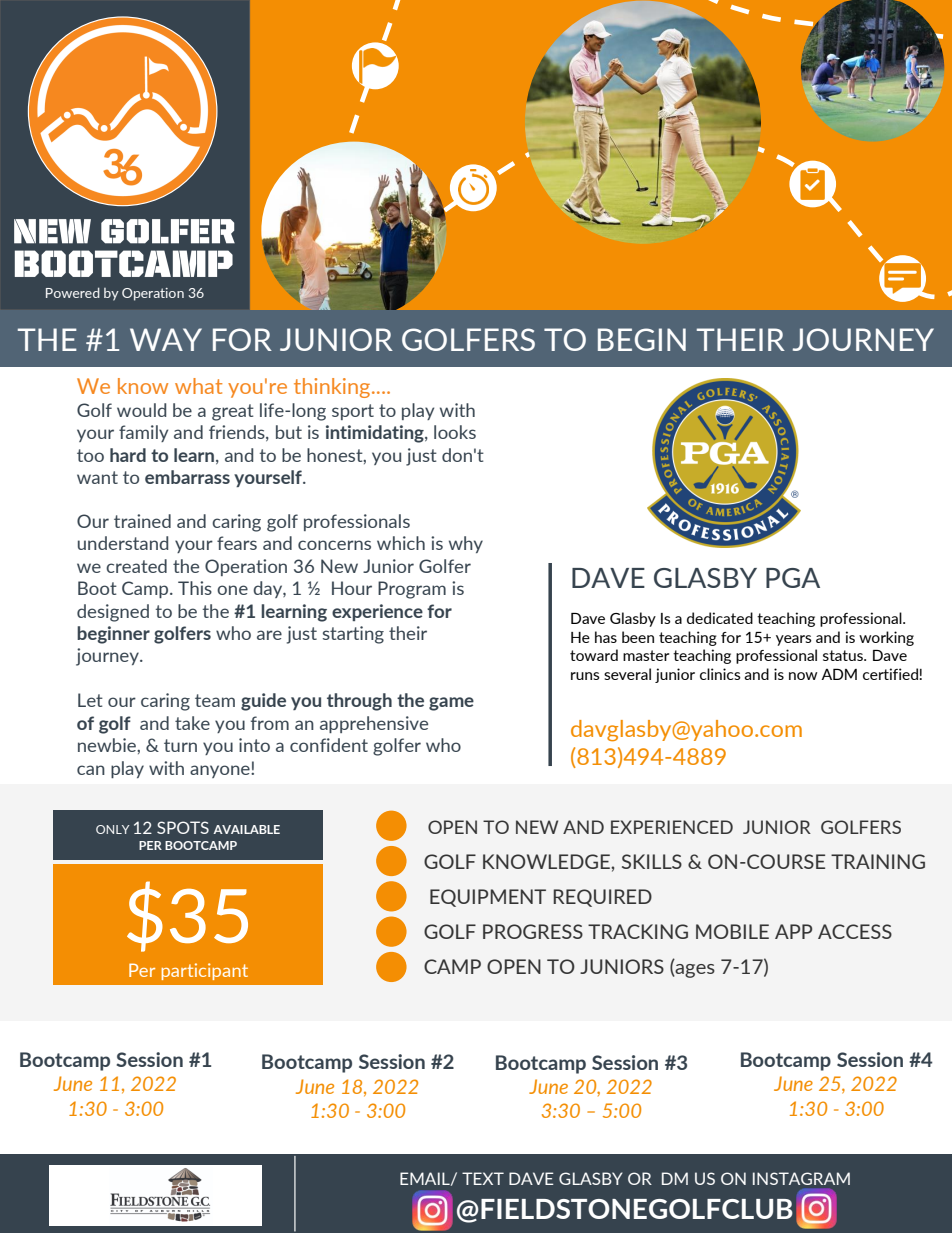 The image size is (952, 1233). I want to click on ADM, so click(839, 674).
